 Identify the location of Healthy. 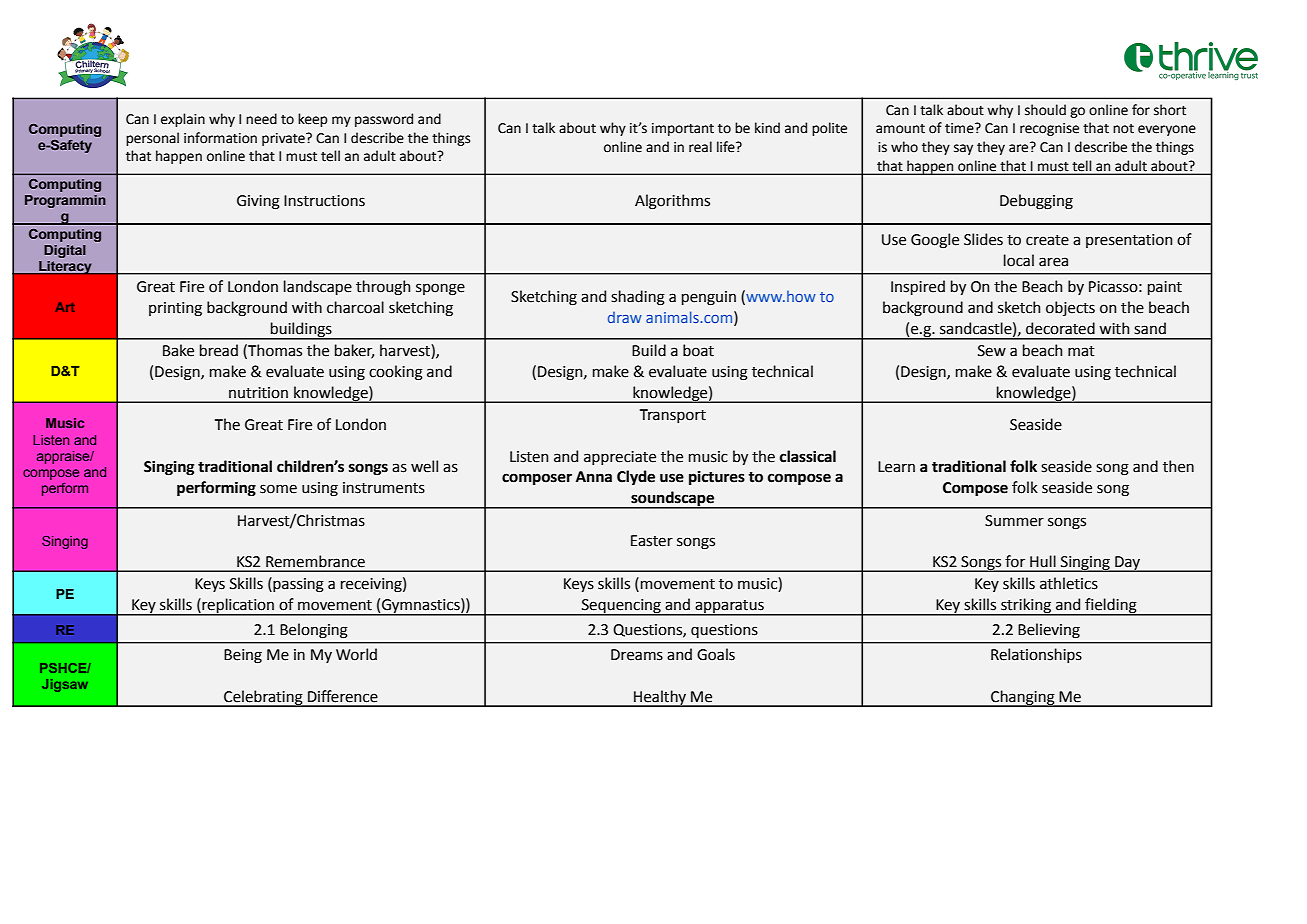
(660, 698).
